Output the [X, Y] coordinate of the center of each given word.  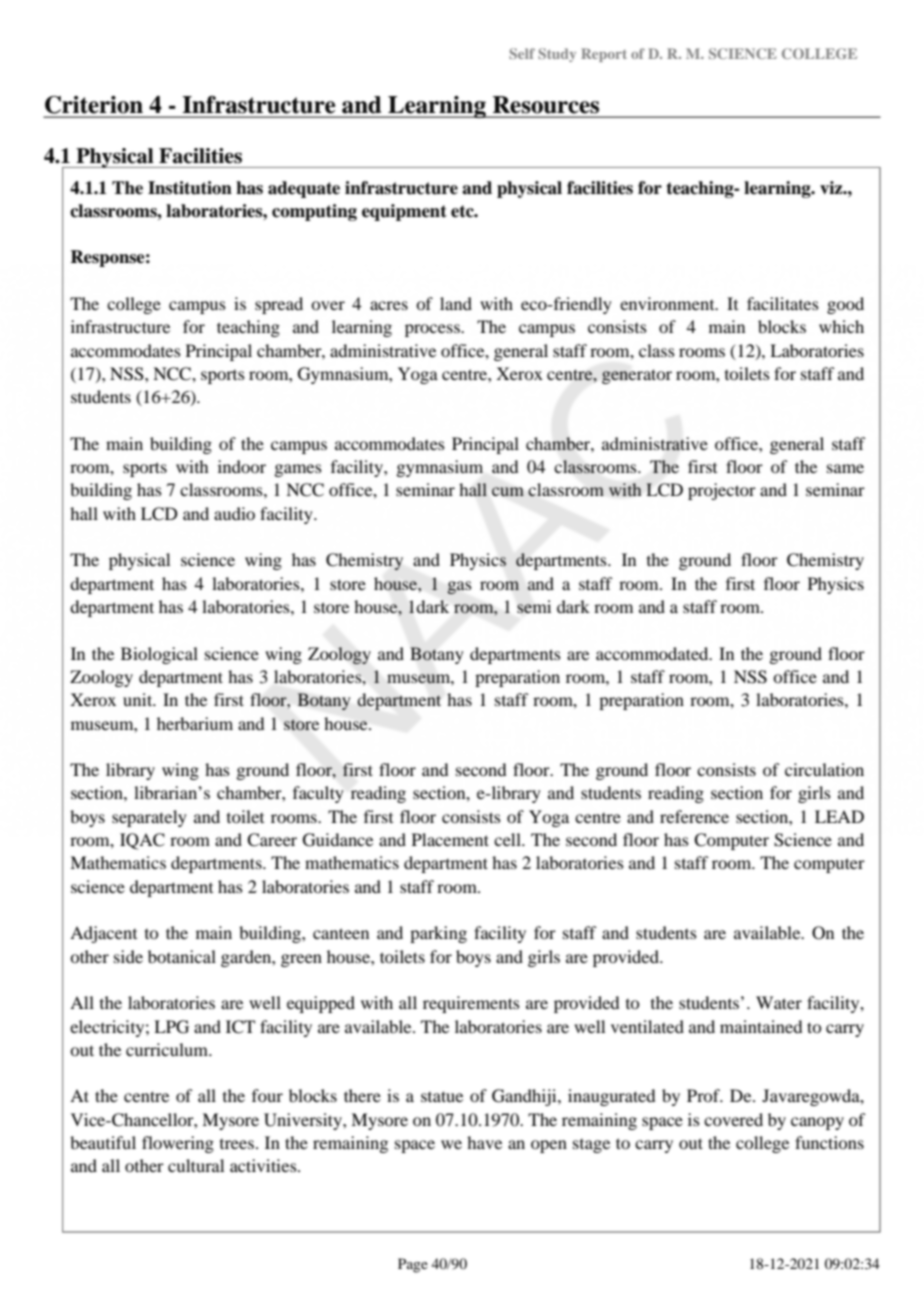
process [433, 330]
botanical [182, 956]
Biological [159, 655]
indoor [242, 466]
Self [522, 53]
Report [604, 55]
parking [438, 934]
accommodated [653, 653]
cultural [196, 1165]
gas [459, 587]
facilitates [783, 303]
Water [779, 1002]
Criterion [94, 105]
